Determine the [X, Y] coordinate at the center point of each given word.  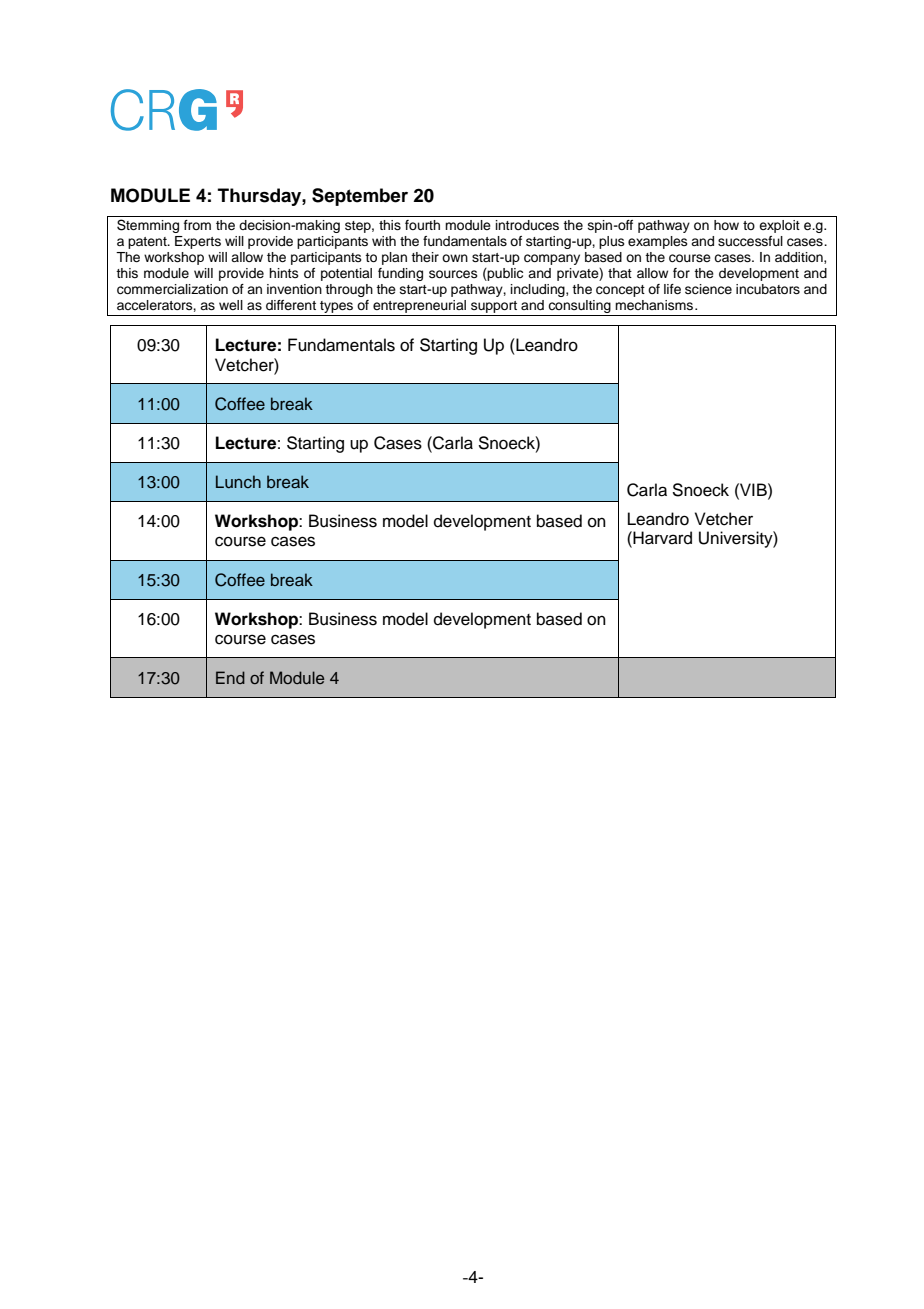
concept [620, 291]
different [291, 305]
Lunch [238, 481]
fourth [422, 225]
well [231, 305]
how [726, 225]
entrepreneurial [419, 308]
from [197, 225]
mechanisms [655, 305]
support [494, 308]
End [230, 677]
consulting [579, 308]
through [349, 290]
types [337, 308]
